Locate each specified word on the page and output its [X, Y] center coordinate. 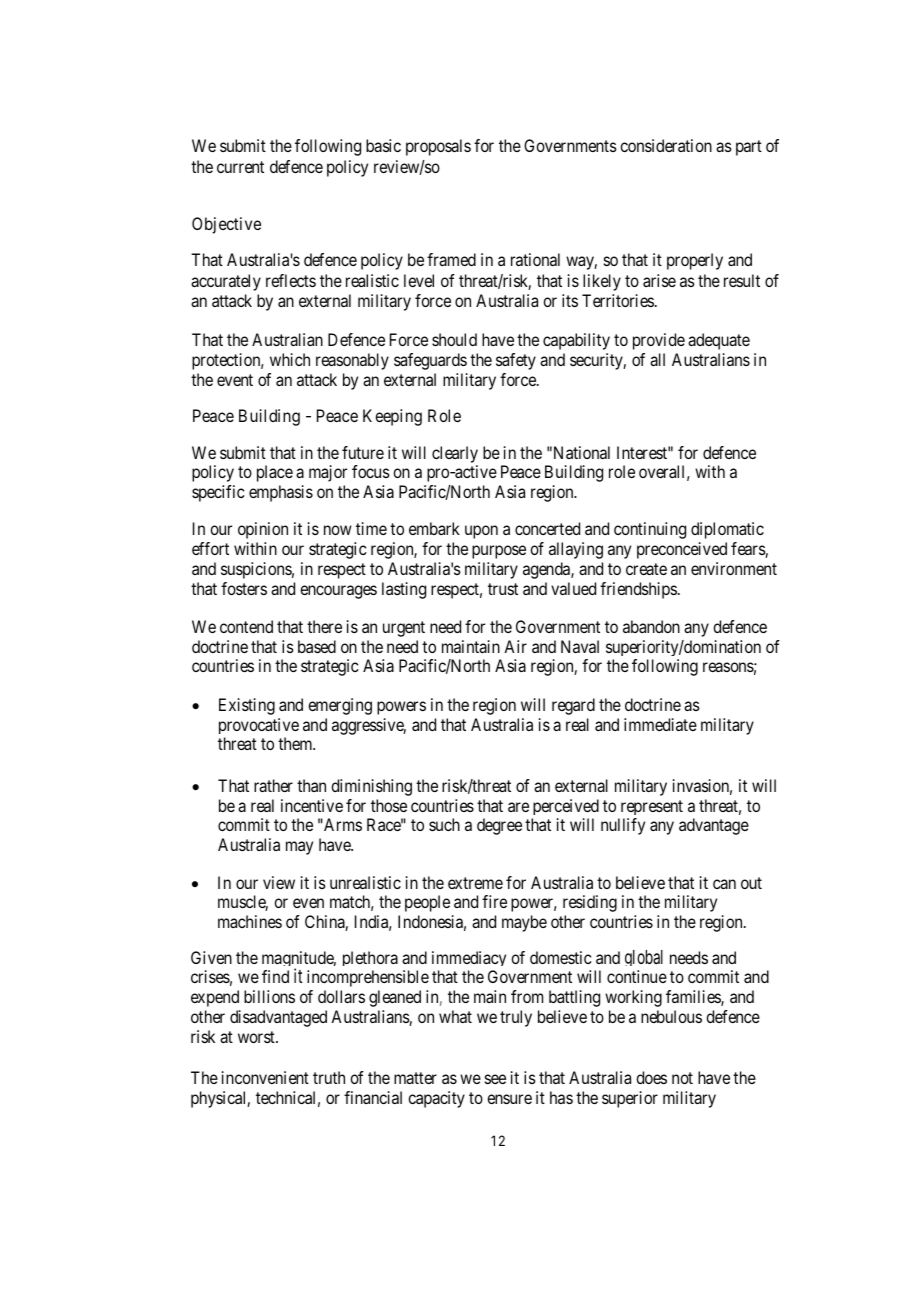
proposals [438, 147]
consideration [666, 145]
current [240, 167]
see [495, 1079]
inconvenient [265, 1077]
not [682, 1078]
